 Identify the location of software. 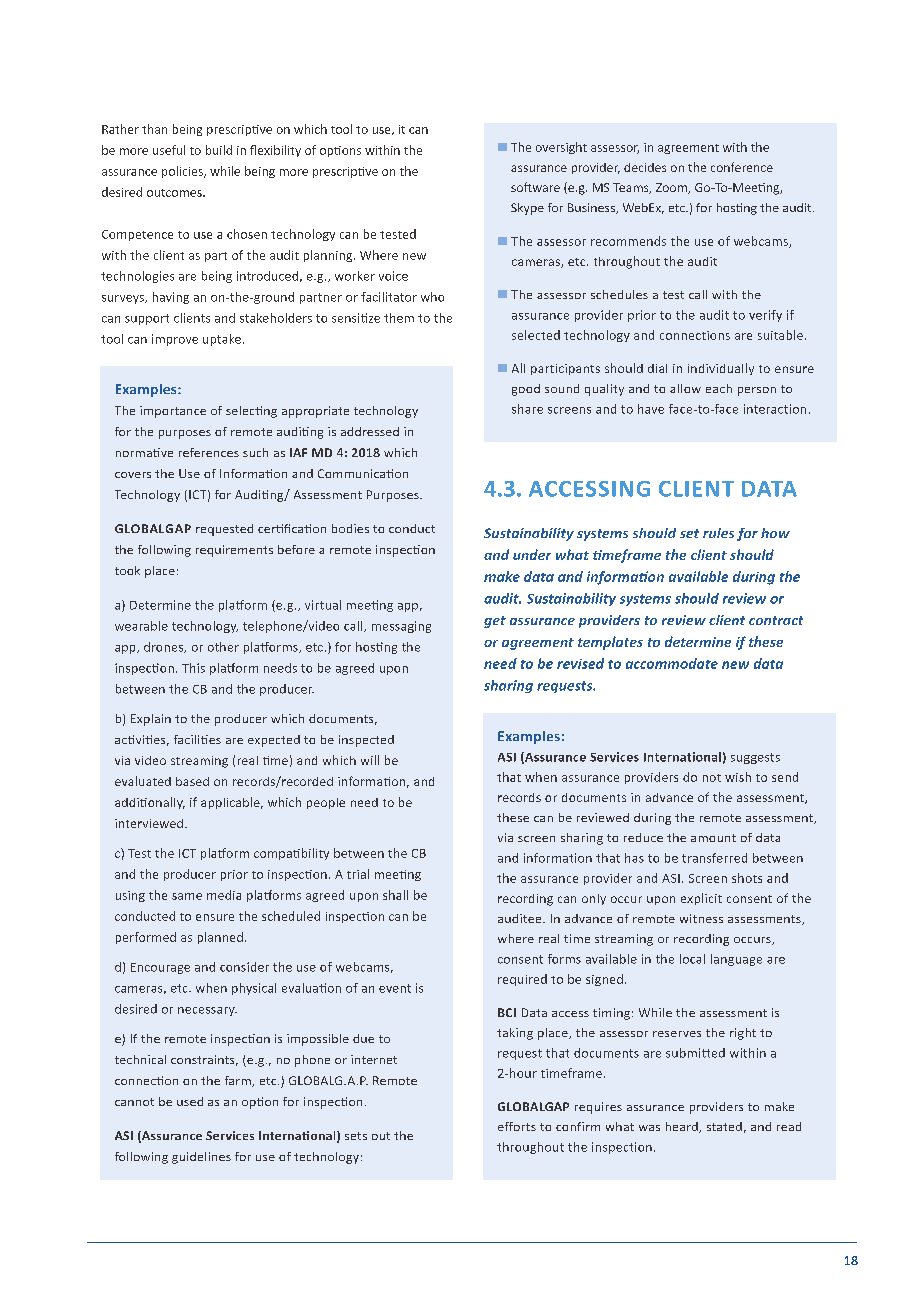
(535, 187).
